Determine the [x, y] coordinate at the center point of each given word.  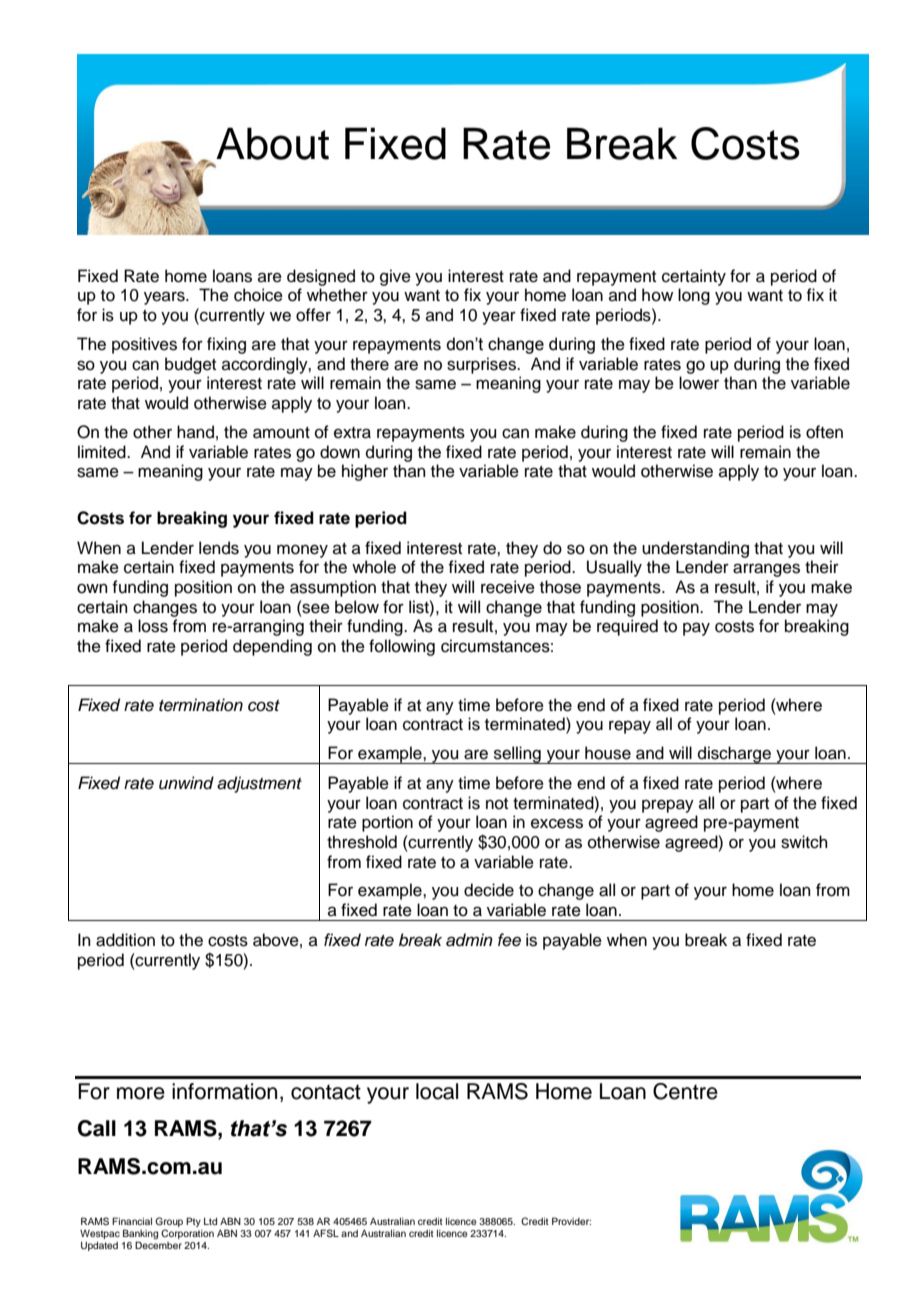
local [437, 1091]
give [395, 277]
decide [489, 890]
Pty [193, 1222]
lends [219, 548]
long [694, 296]
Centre [685, 1091]
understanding [695, 549]
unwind [186, 783]
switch [804, 842]
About [272, 143]
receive [508, 587]
